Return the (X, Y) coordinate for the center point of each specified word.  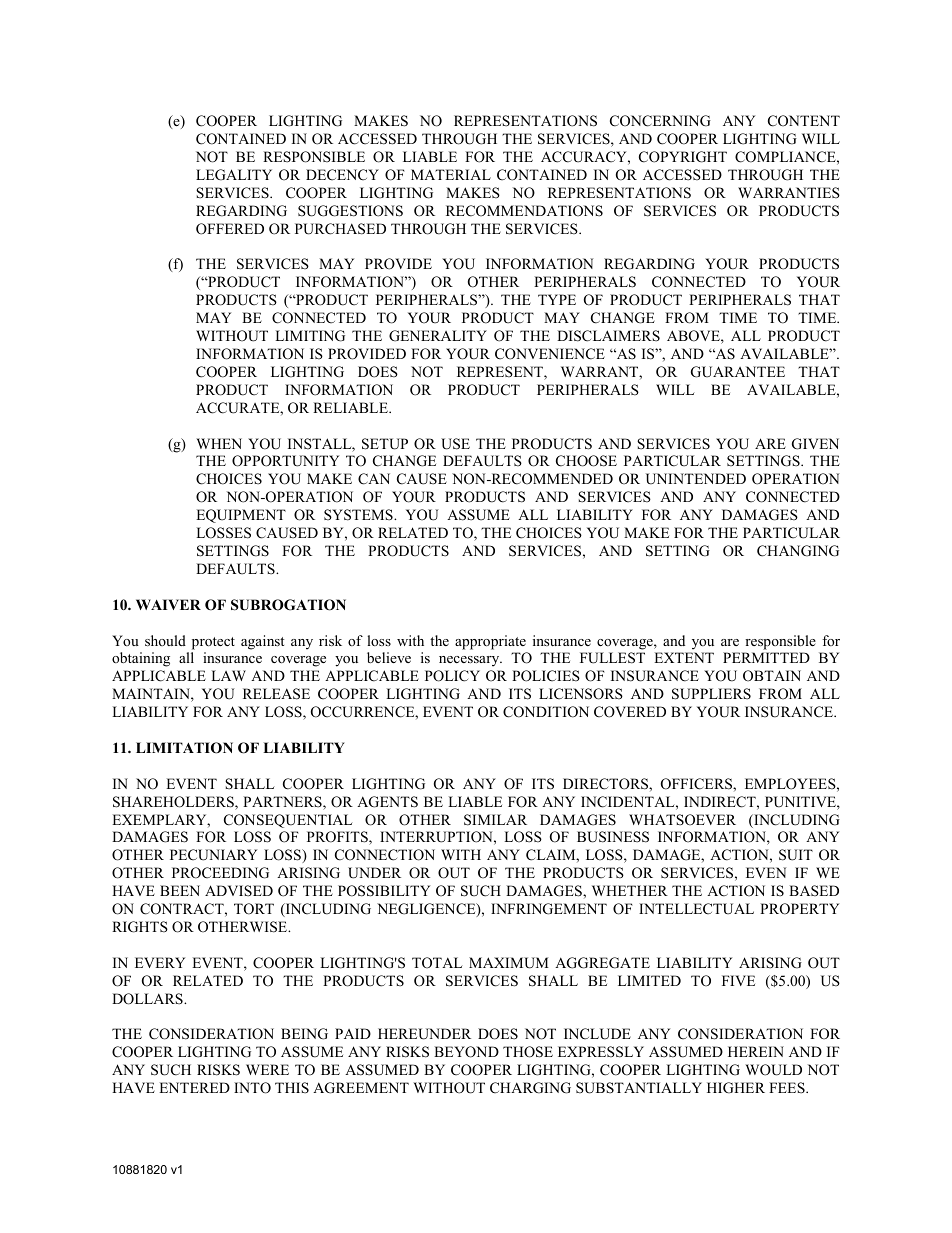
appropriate (490, 642)
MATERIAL (451, 174)
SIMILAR (495, 820)
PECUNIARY (213, 855)
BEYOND (466, 1052)
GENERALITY (438, 336)
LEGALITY (234, 175)
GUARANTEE (738, 372)
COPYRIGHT (683, 157)
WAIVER (168, 604)
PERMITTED (766, 657)
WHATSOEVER (682, 820)
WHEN (219, 443)
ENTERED (194, 1087)
